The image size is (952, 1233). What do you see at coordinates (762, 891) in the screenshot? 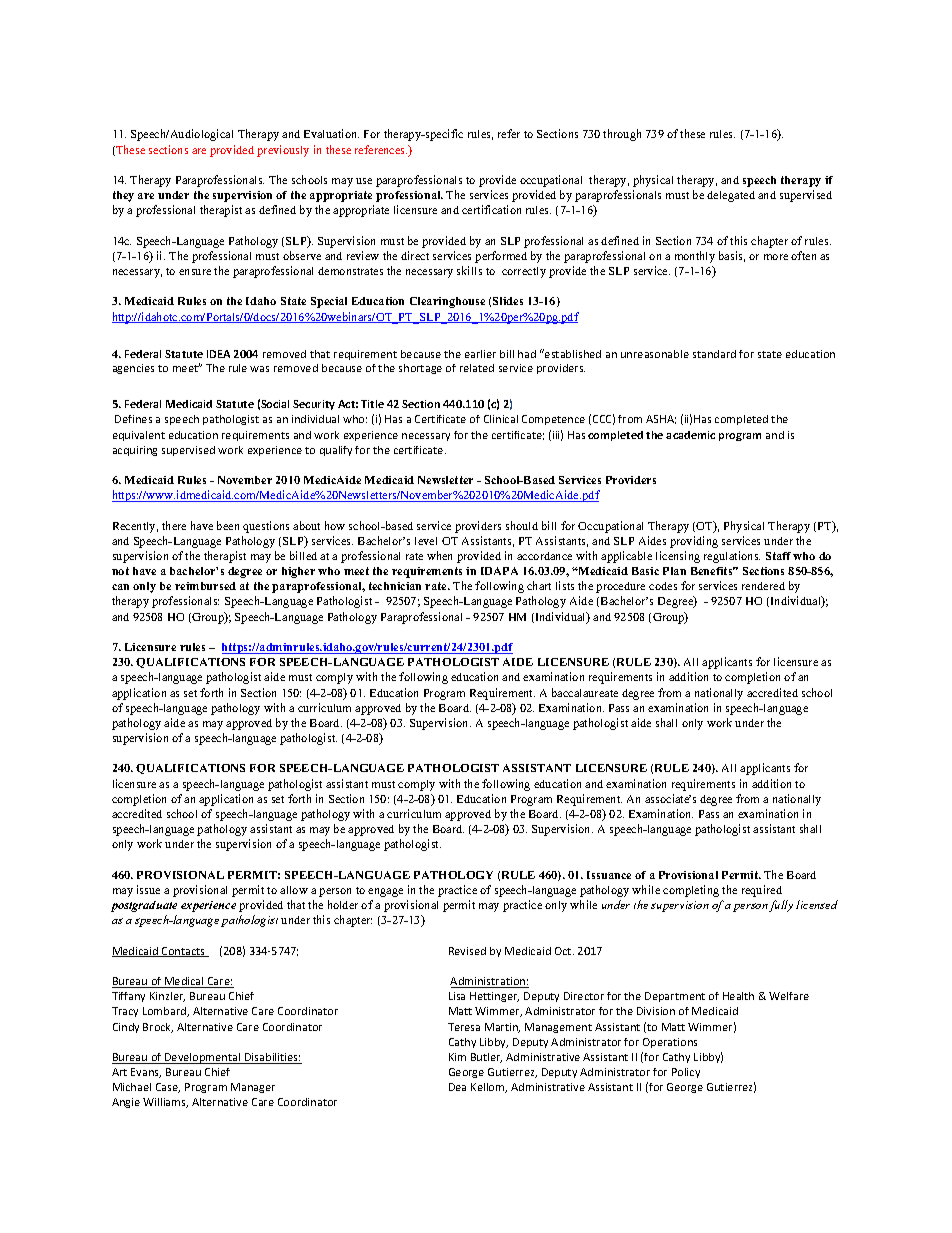
I see `required` at bounding box center [762, 891].
